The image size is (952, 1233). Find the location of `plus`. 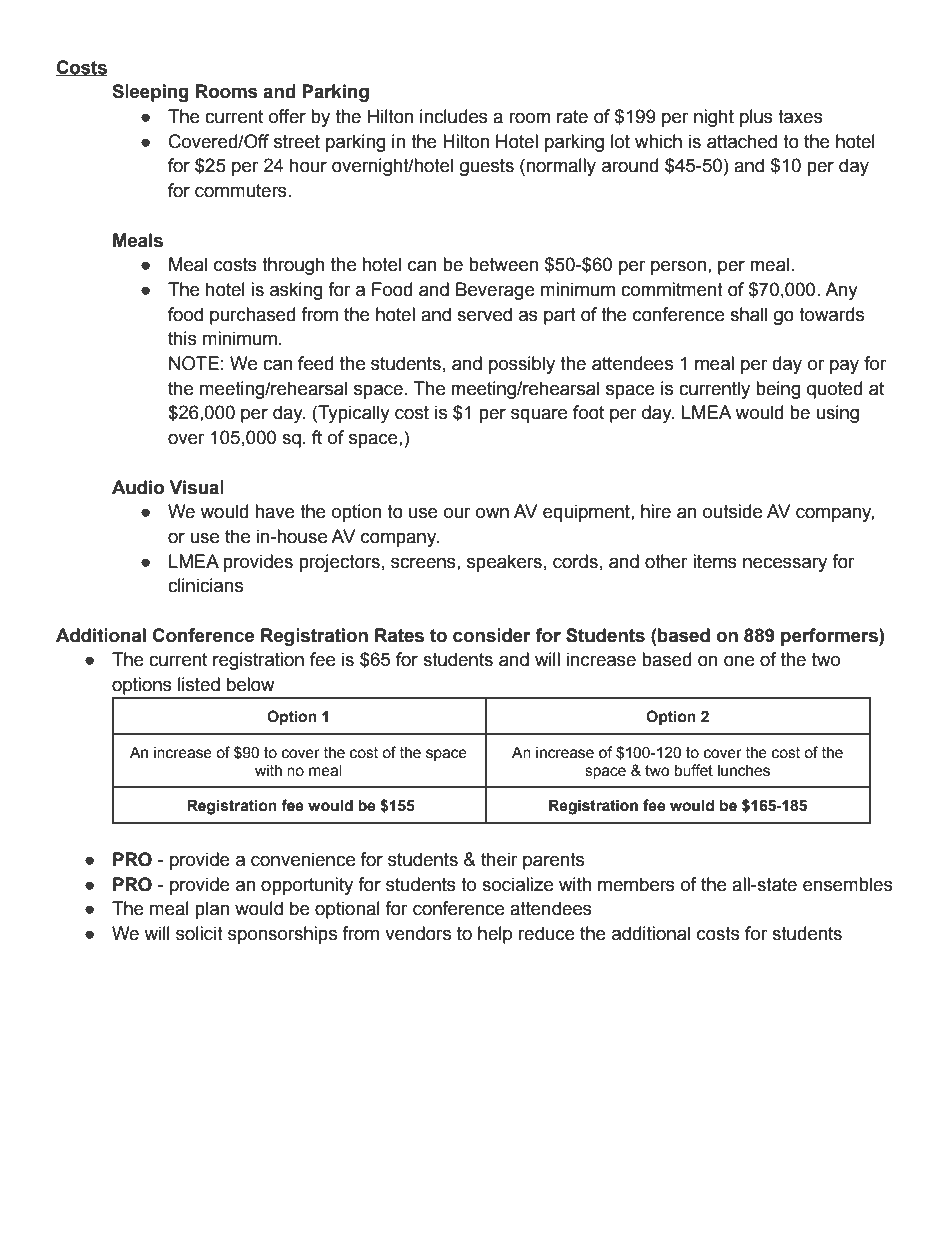

plus is located at coordinates (756, 118).
